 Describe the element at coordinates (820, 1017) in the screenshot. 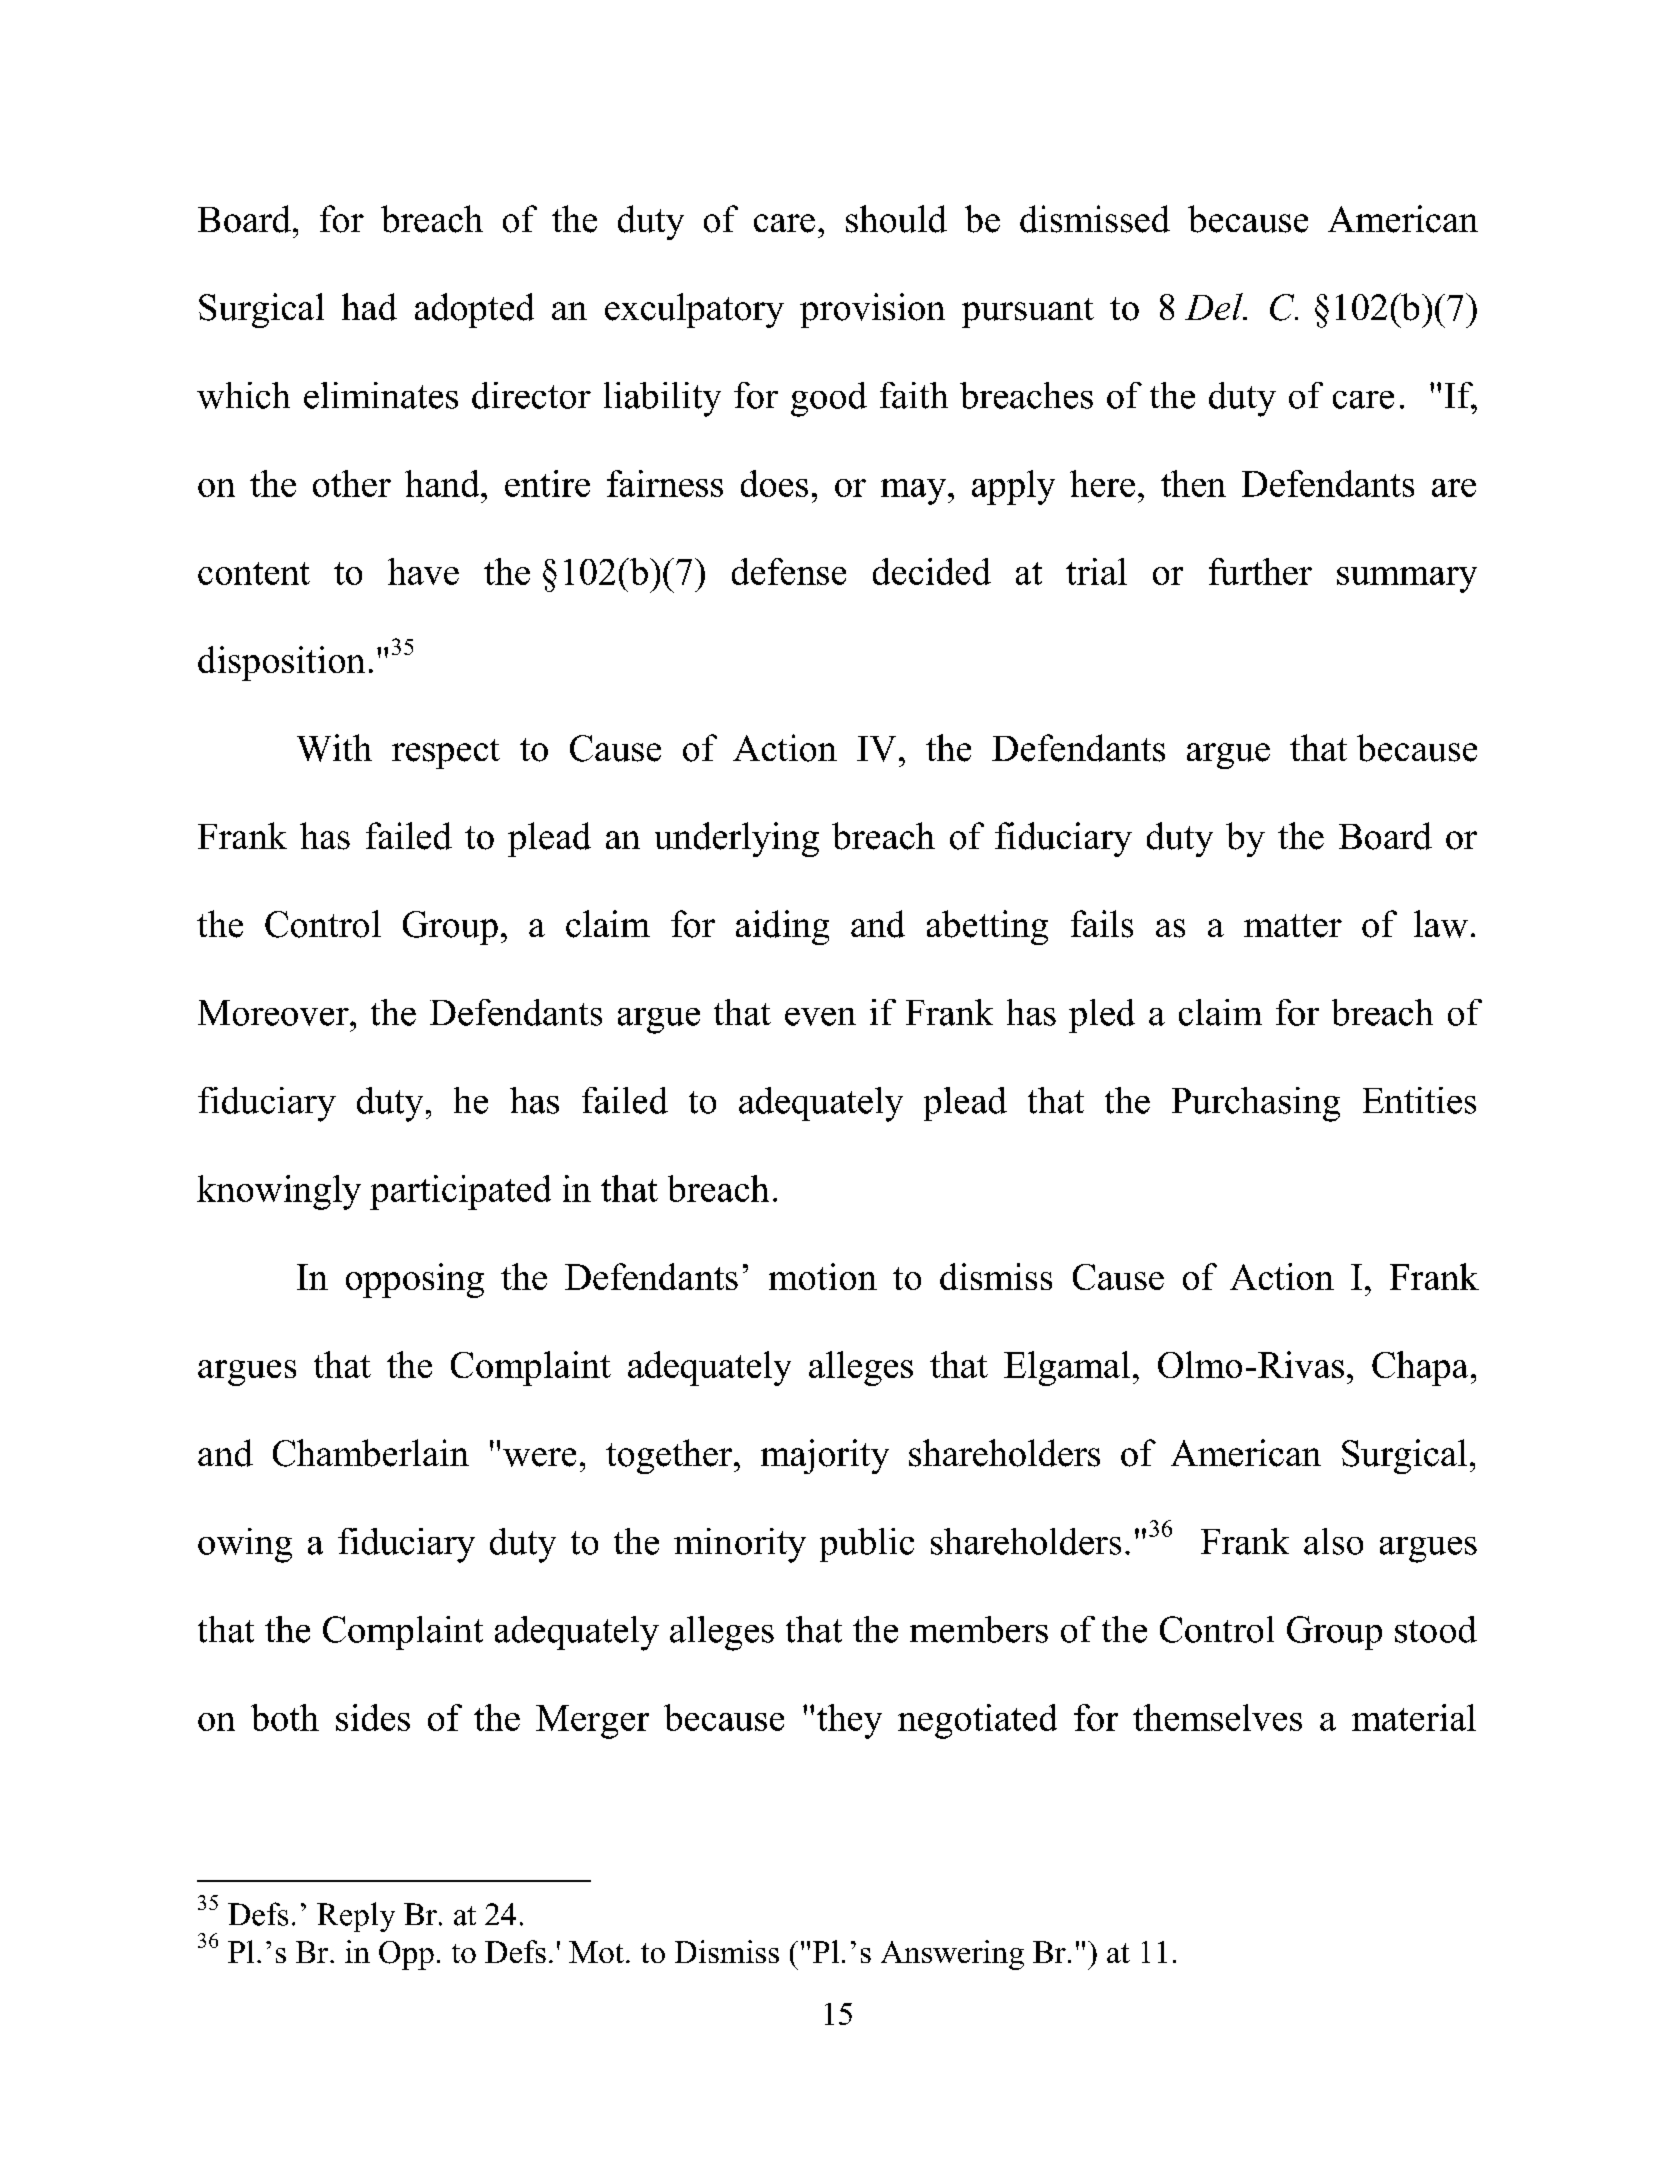

I see `even` at that location.
